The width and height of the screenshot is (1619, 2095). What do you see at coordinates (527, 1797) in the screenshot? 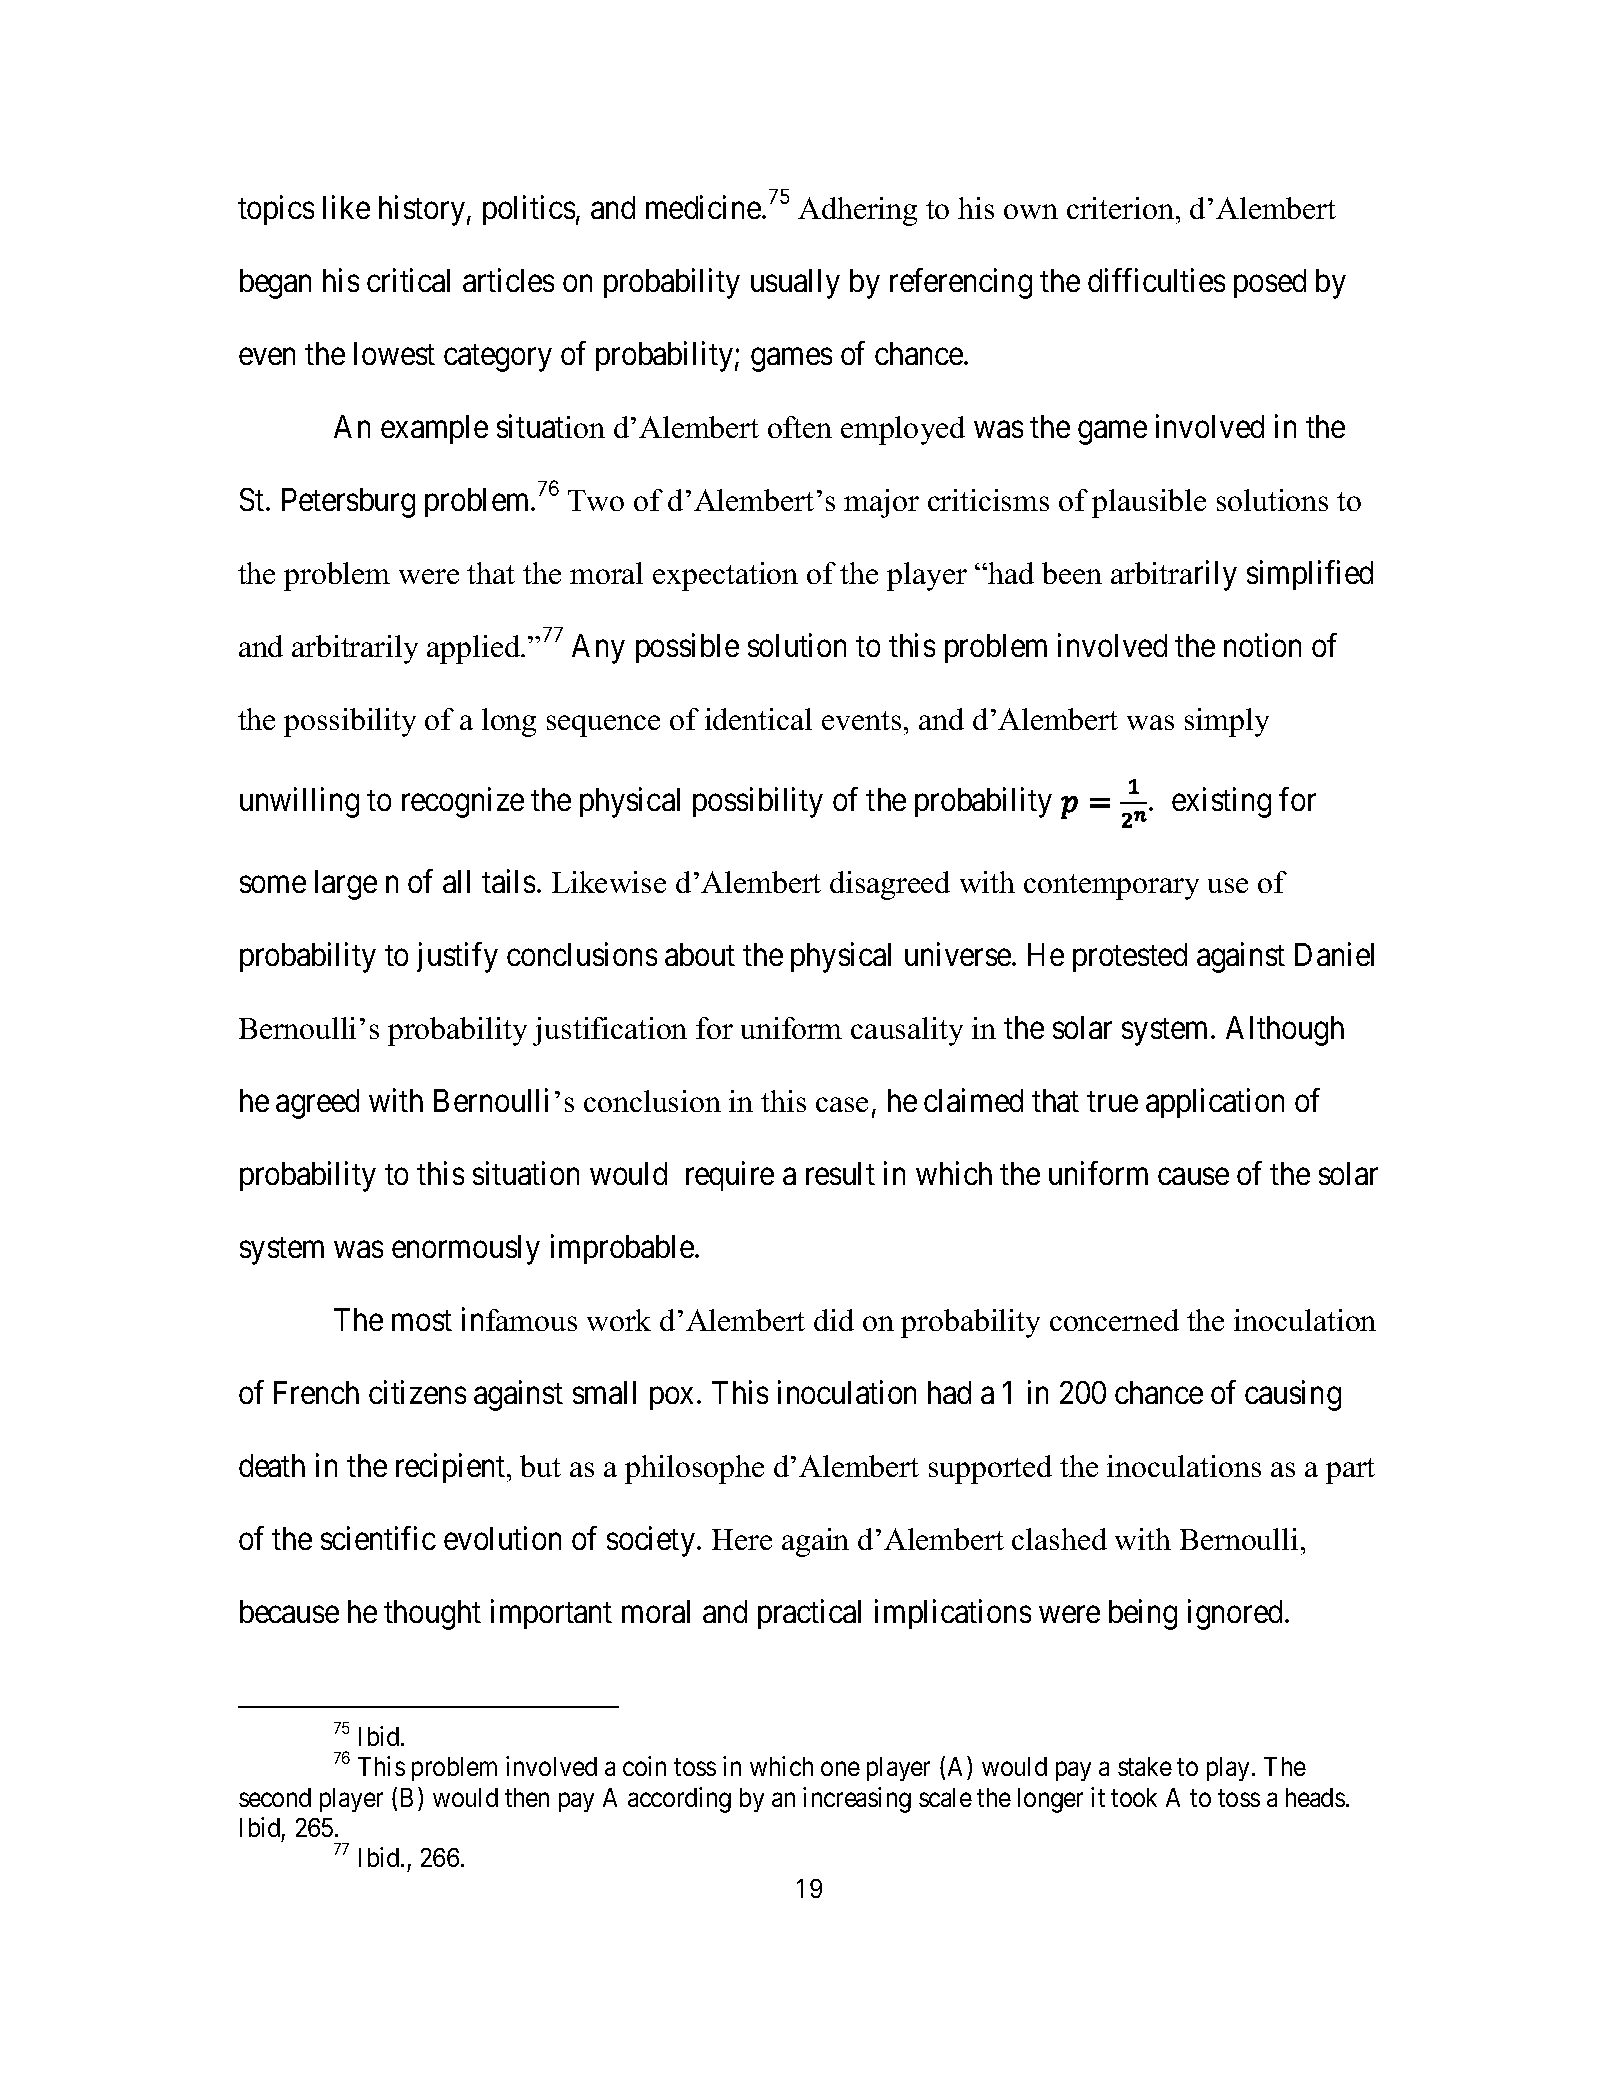
I see `then` at bounding box center [527, 1797].
